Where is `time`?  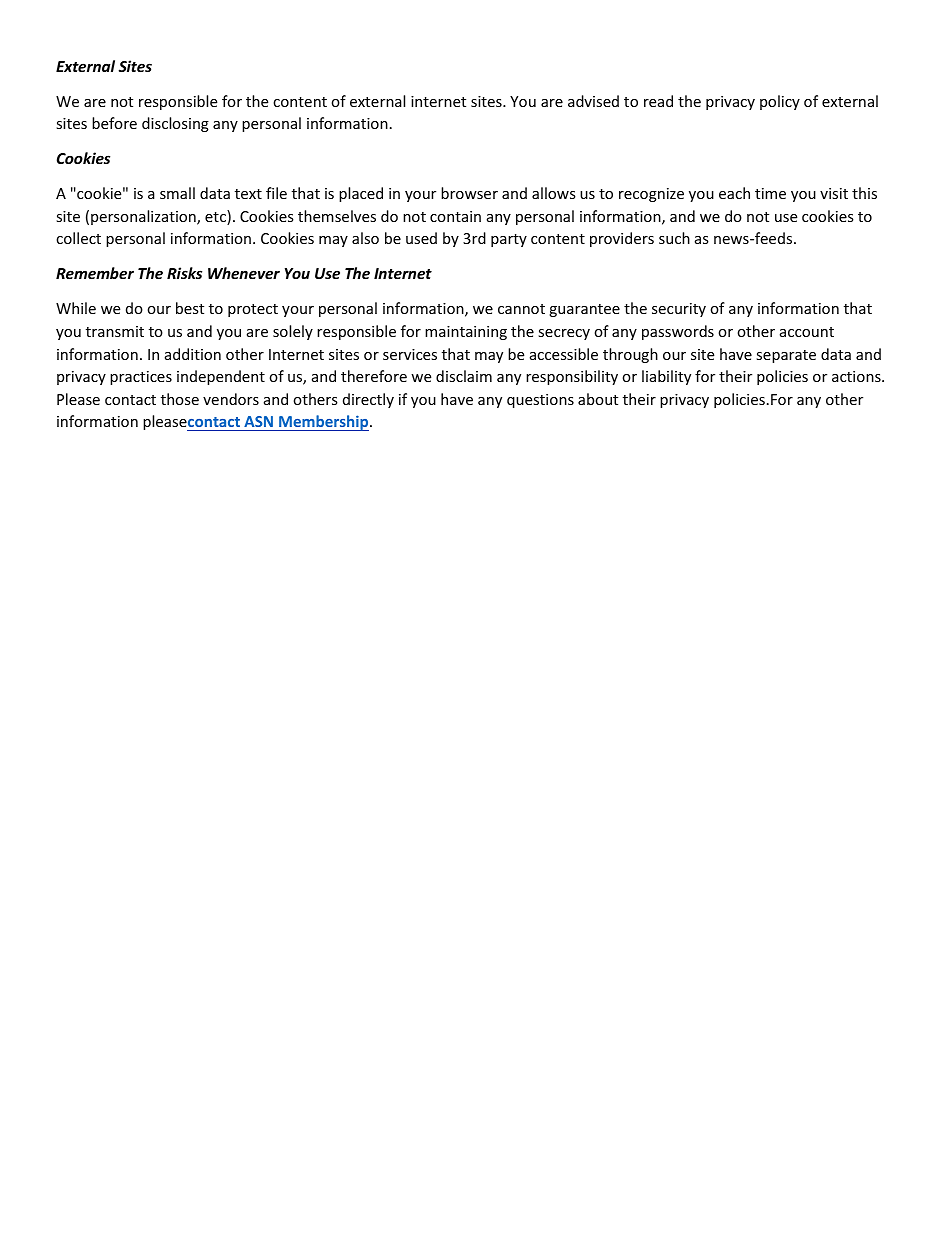
time is located at coordinates (770, 193).
